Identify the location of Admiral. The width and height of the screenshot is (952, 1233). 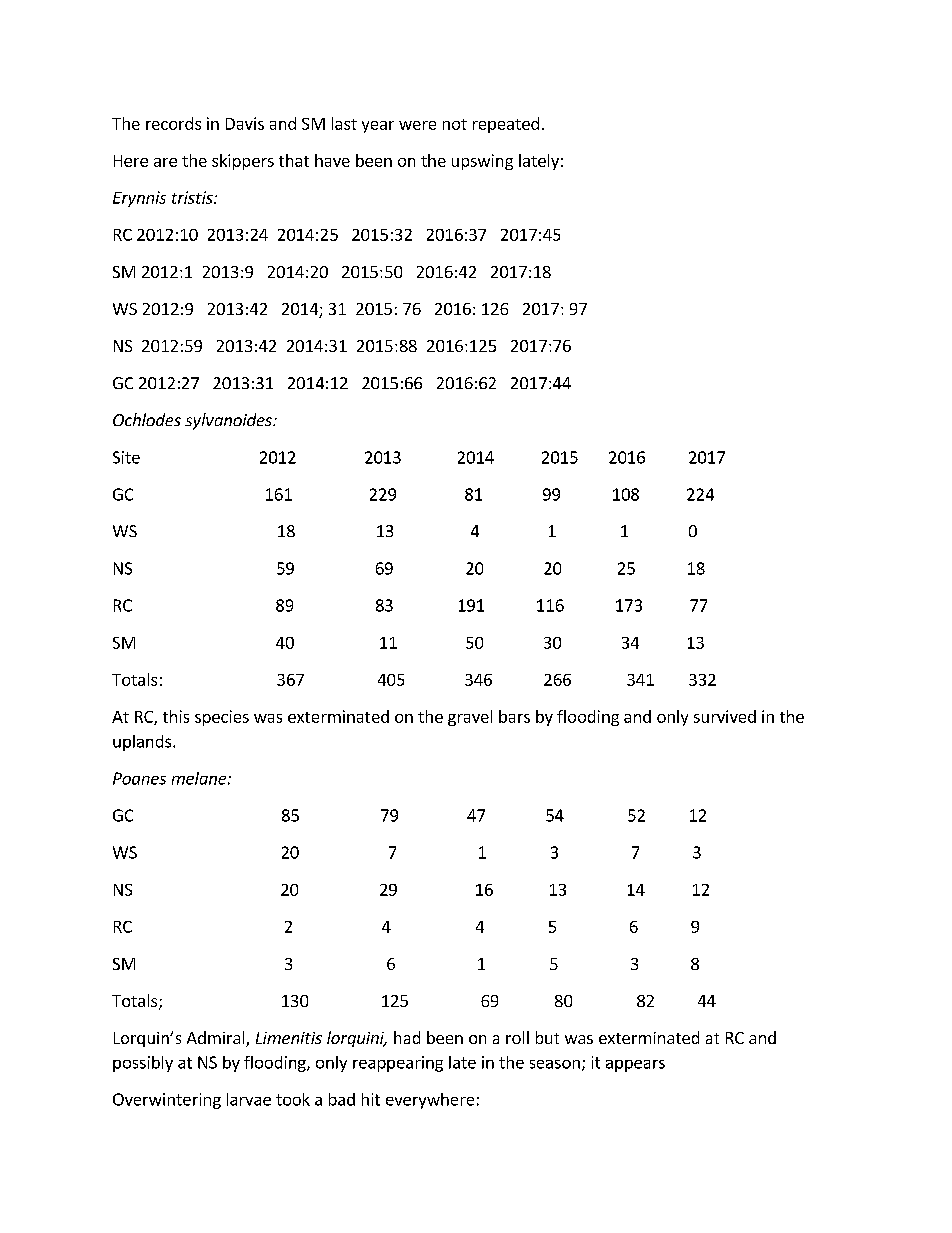
(217, 1039).
